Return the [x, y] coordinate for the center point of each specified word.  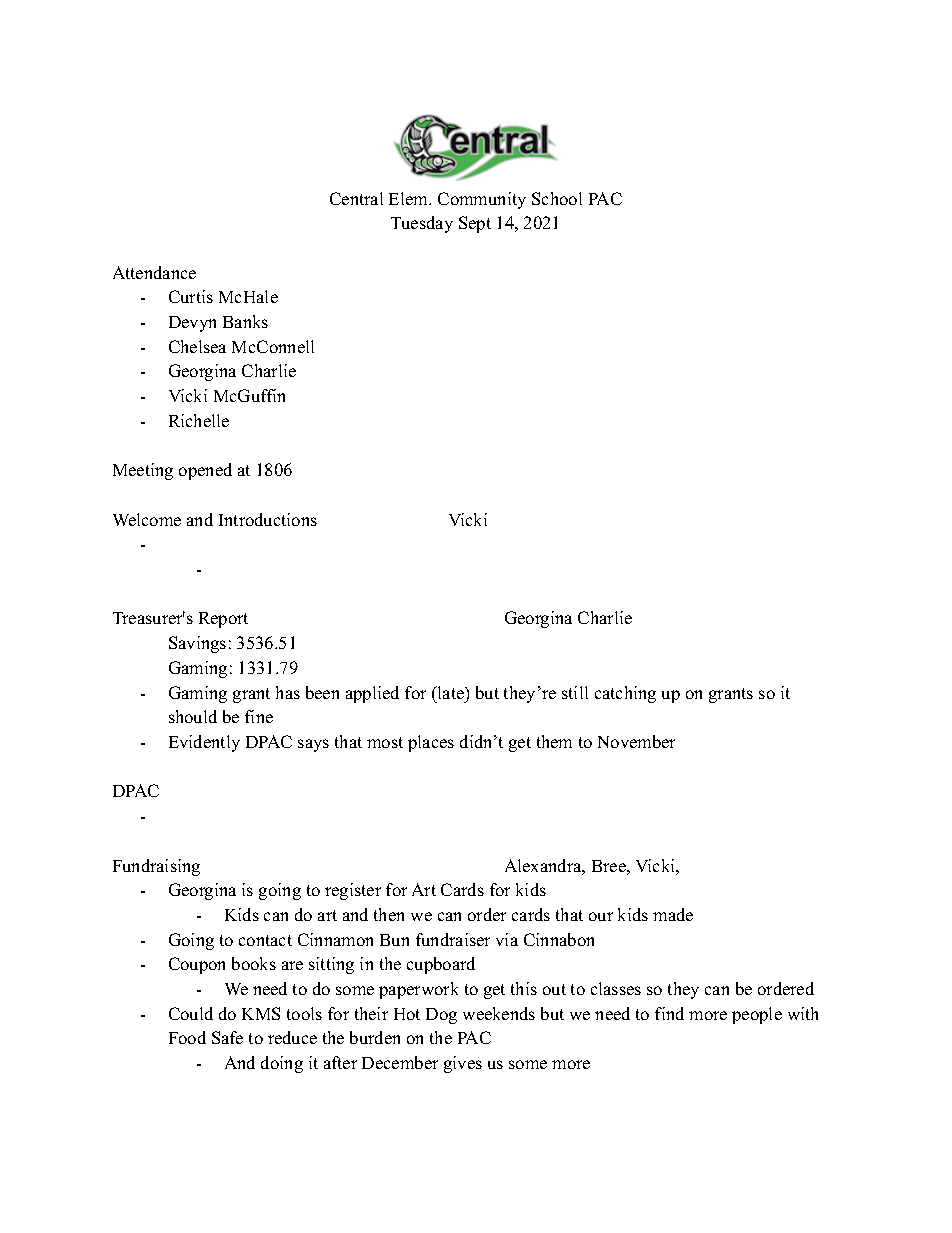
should [193, 716]
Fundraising [156, 867]
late [450, 692]
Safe [227, 1037]
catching [625, 694]
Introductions [268, 519]
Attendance [154, 272]
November [636, 741]
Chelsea [197, 346]
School [557, 198]
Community [482, 200]
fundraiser [453, 939]
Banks [245, 321]
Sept [475, 224]
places [431, 743]
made [673, 914]
